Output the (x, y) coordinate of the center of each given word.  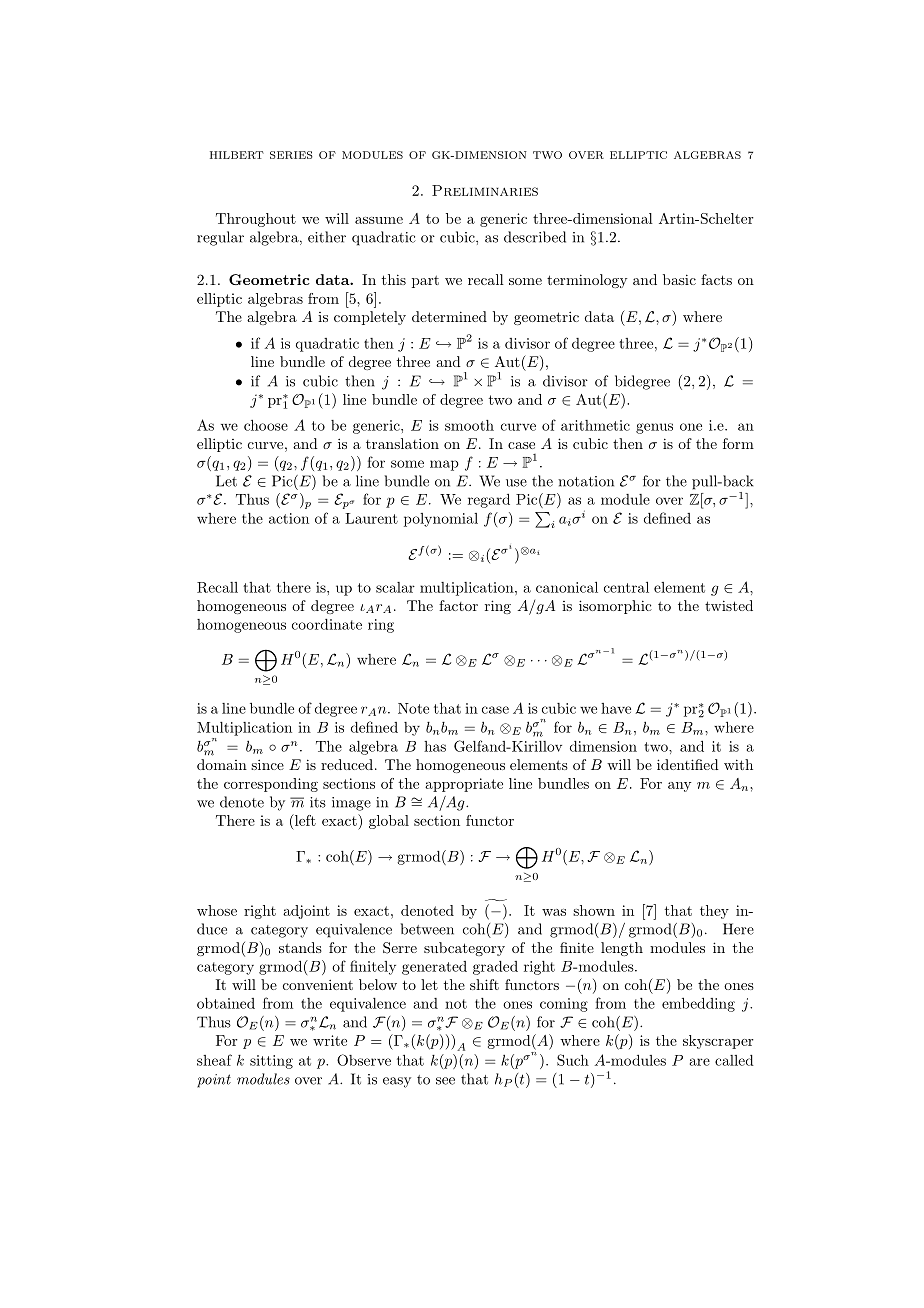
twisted (729, 605)
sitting (271, 1062)
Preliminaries (485, 190)
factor (458, 605)
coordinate (327, 624)
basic (679, 279)
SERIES (291, 155)
